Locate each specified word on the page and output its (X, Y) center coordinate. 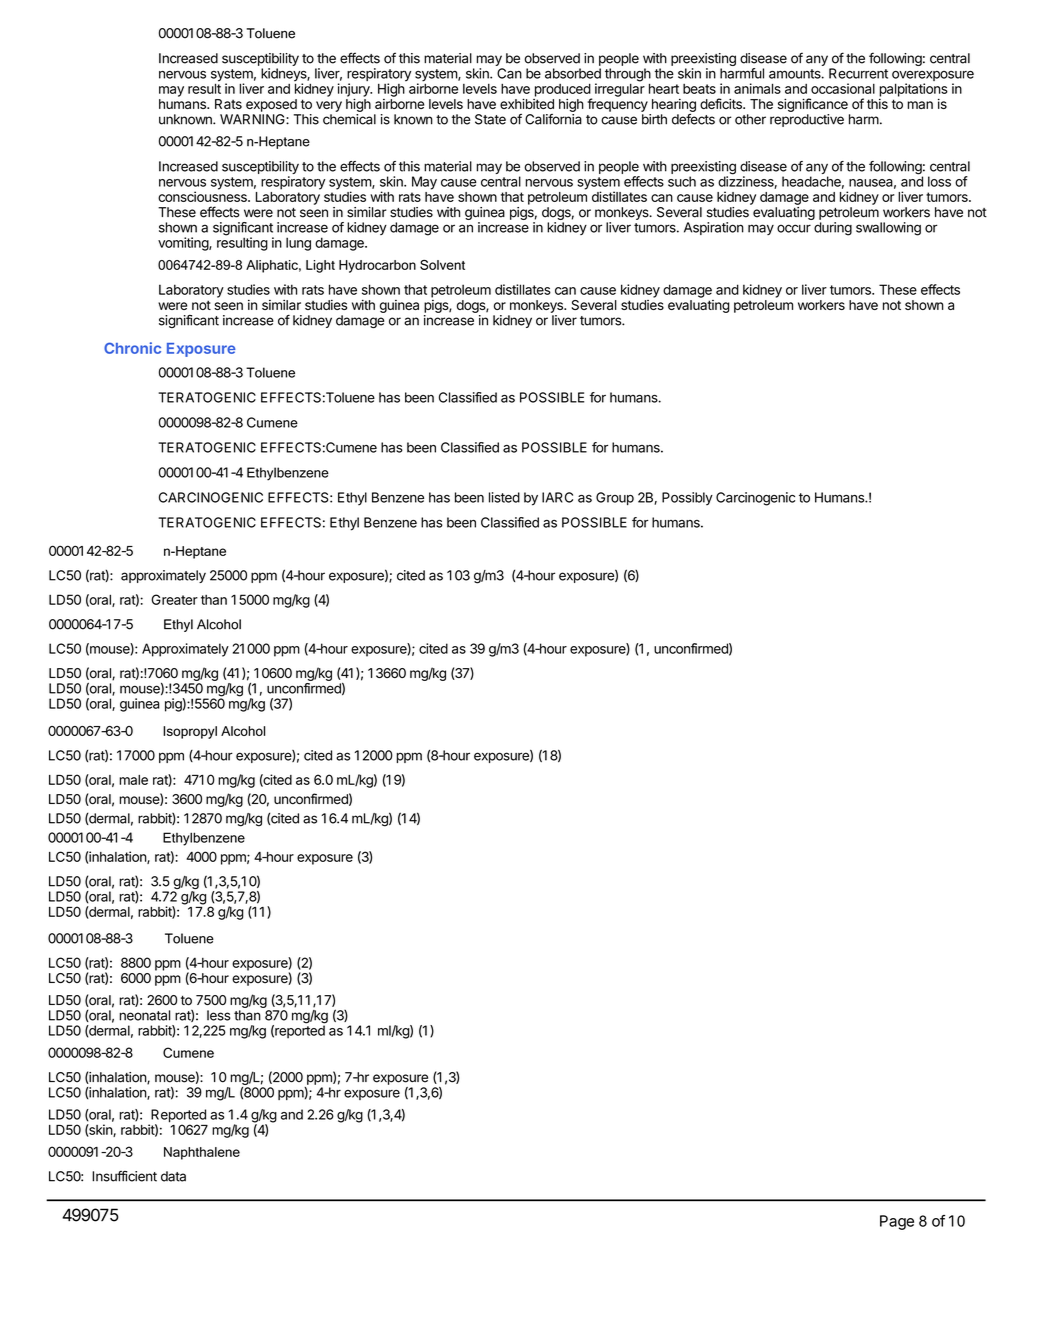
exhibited (527, 103)
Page (897, 1222)
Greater (174, 599)
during (833, 229)
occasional (843, 88)
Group (615, 498)
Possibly (687, 498)
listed (504, 497)
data (173, 1176)
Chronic (132, 348)
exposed (271, 105)
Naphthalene (202, 1153)
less (219, 1015)
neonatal (144, 1015)
